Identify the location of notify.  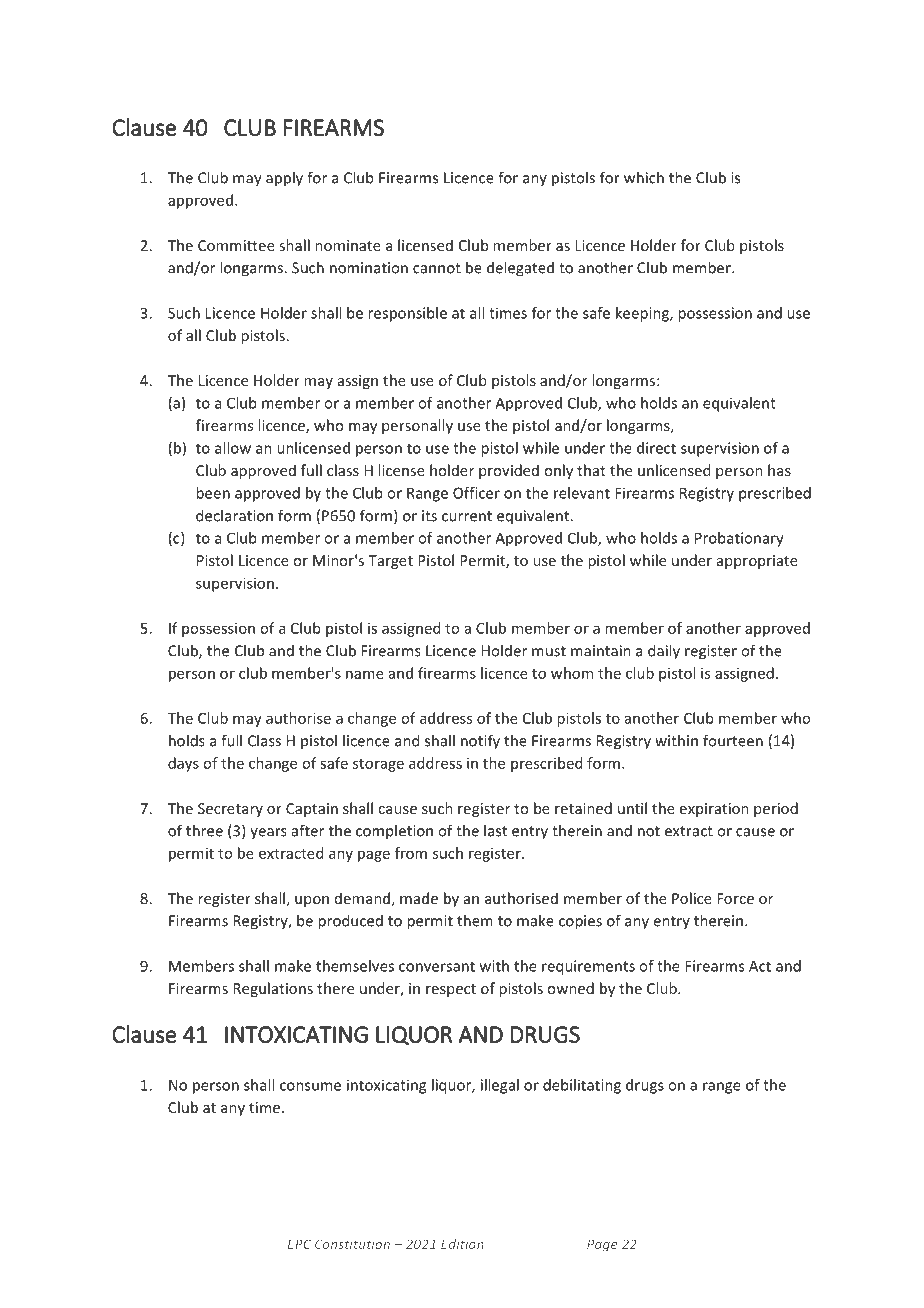
(480, 742).
